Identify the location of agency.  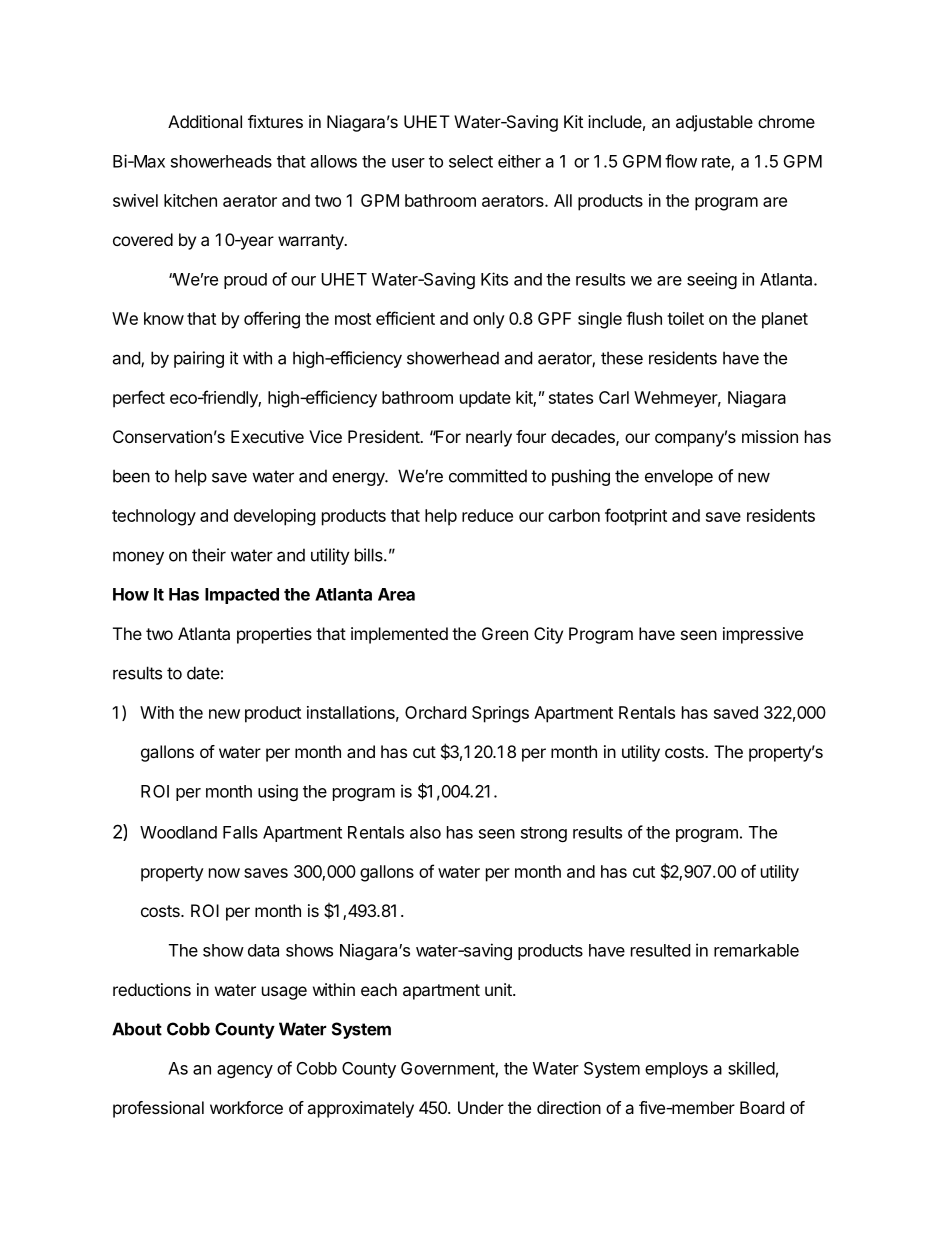
(245, 1071).
